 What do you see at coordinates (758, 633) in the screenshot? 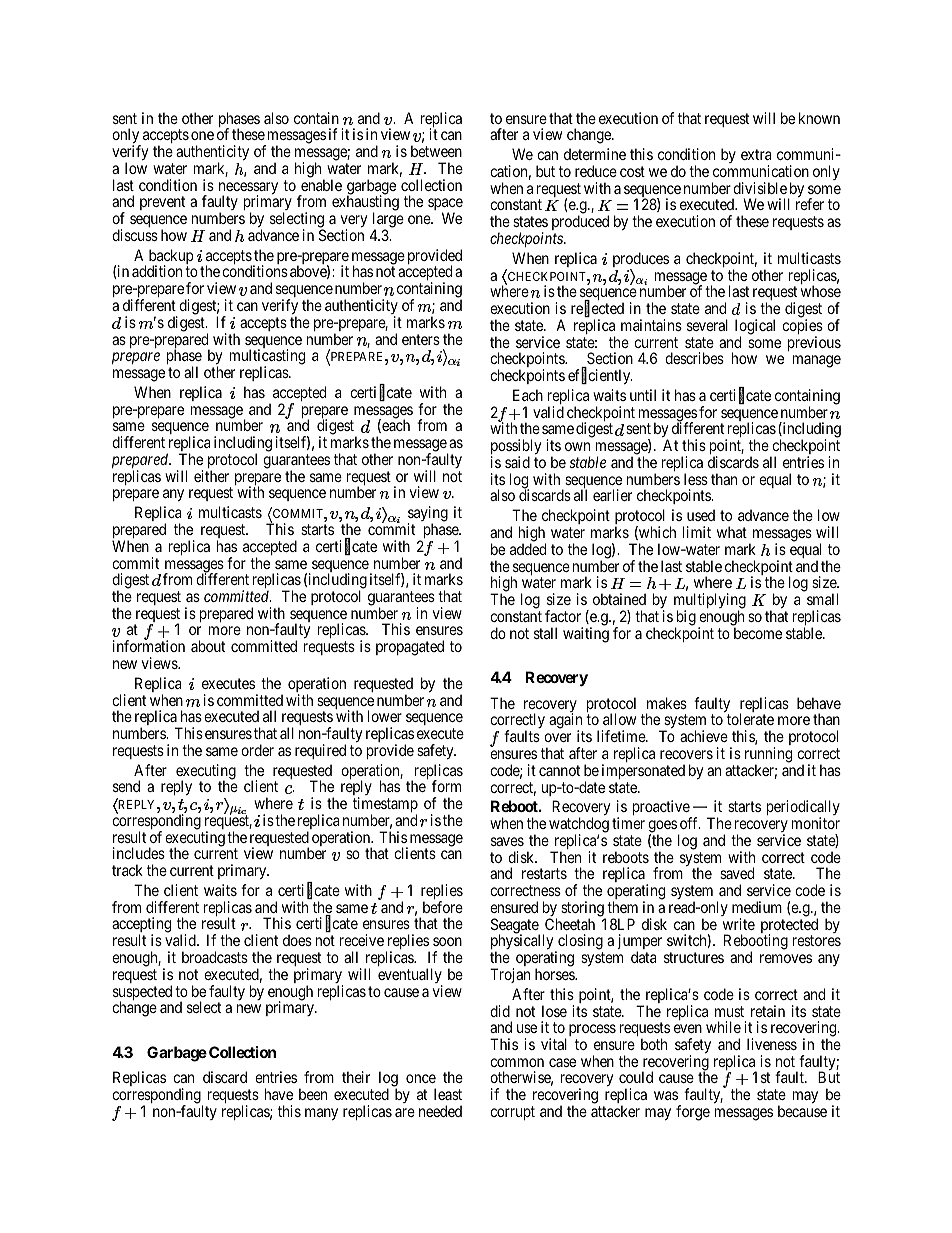
I see `become` at bounding box center [758, 633].
